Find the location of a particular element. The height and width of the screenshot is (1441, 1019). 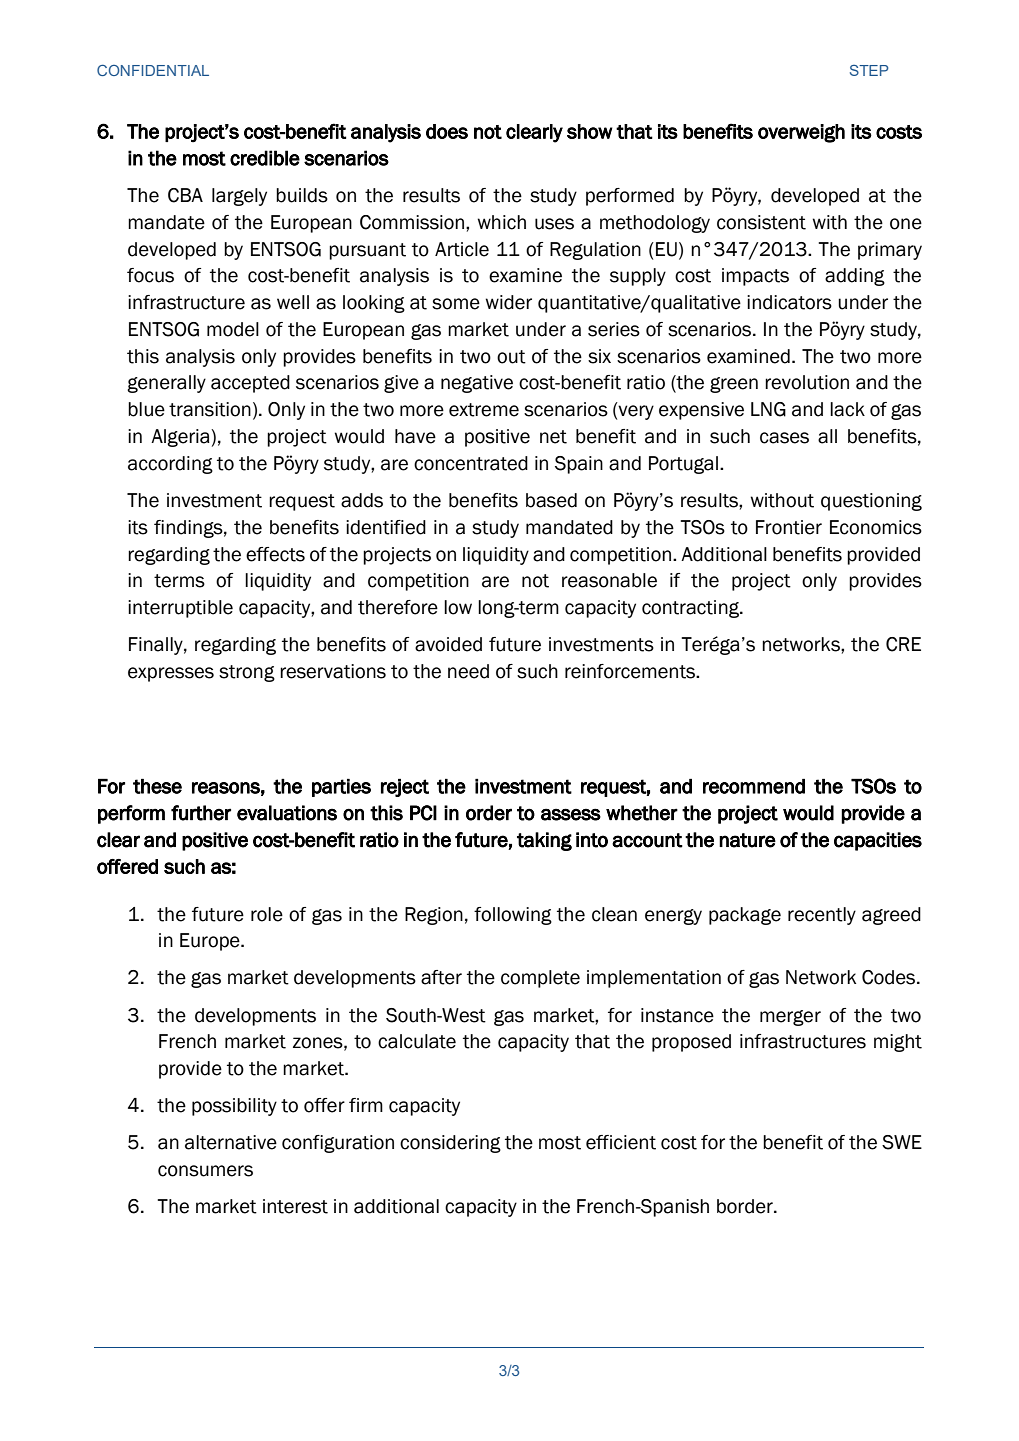

complete is located at coordinates (540, 979).
